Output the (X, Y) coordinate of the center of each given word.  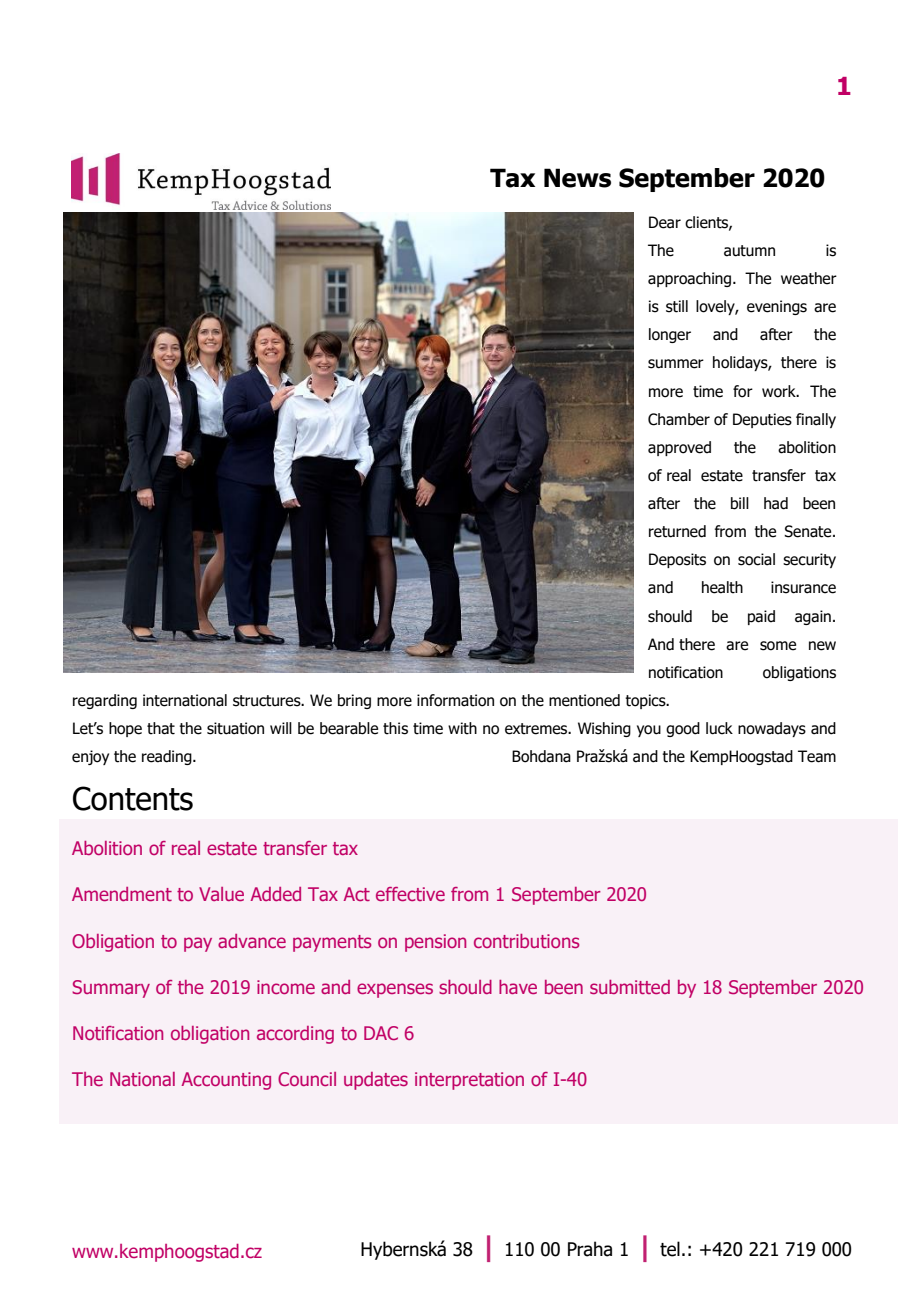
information (455, 700)
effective (410, 894)
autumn (749, 251)
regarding (105, 701)
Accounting (226, 1081)
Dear (665, 222)
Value (221, 894)
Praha (590, 1249)
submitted (630, 987)
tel (670, 1249)
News (577, 178)
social (756, 559)
